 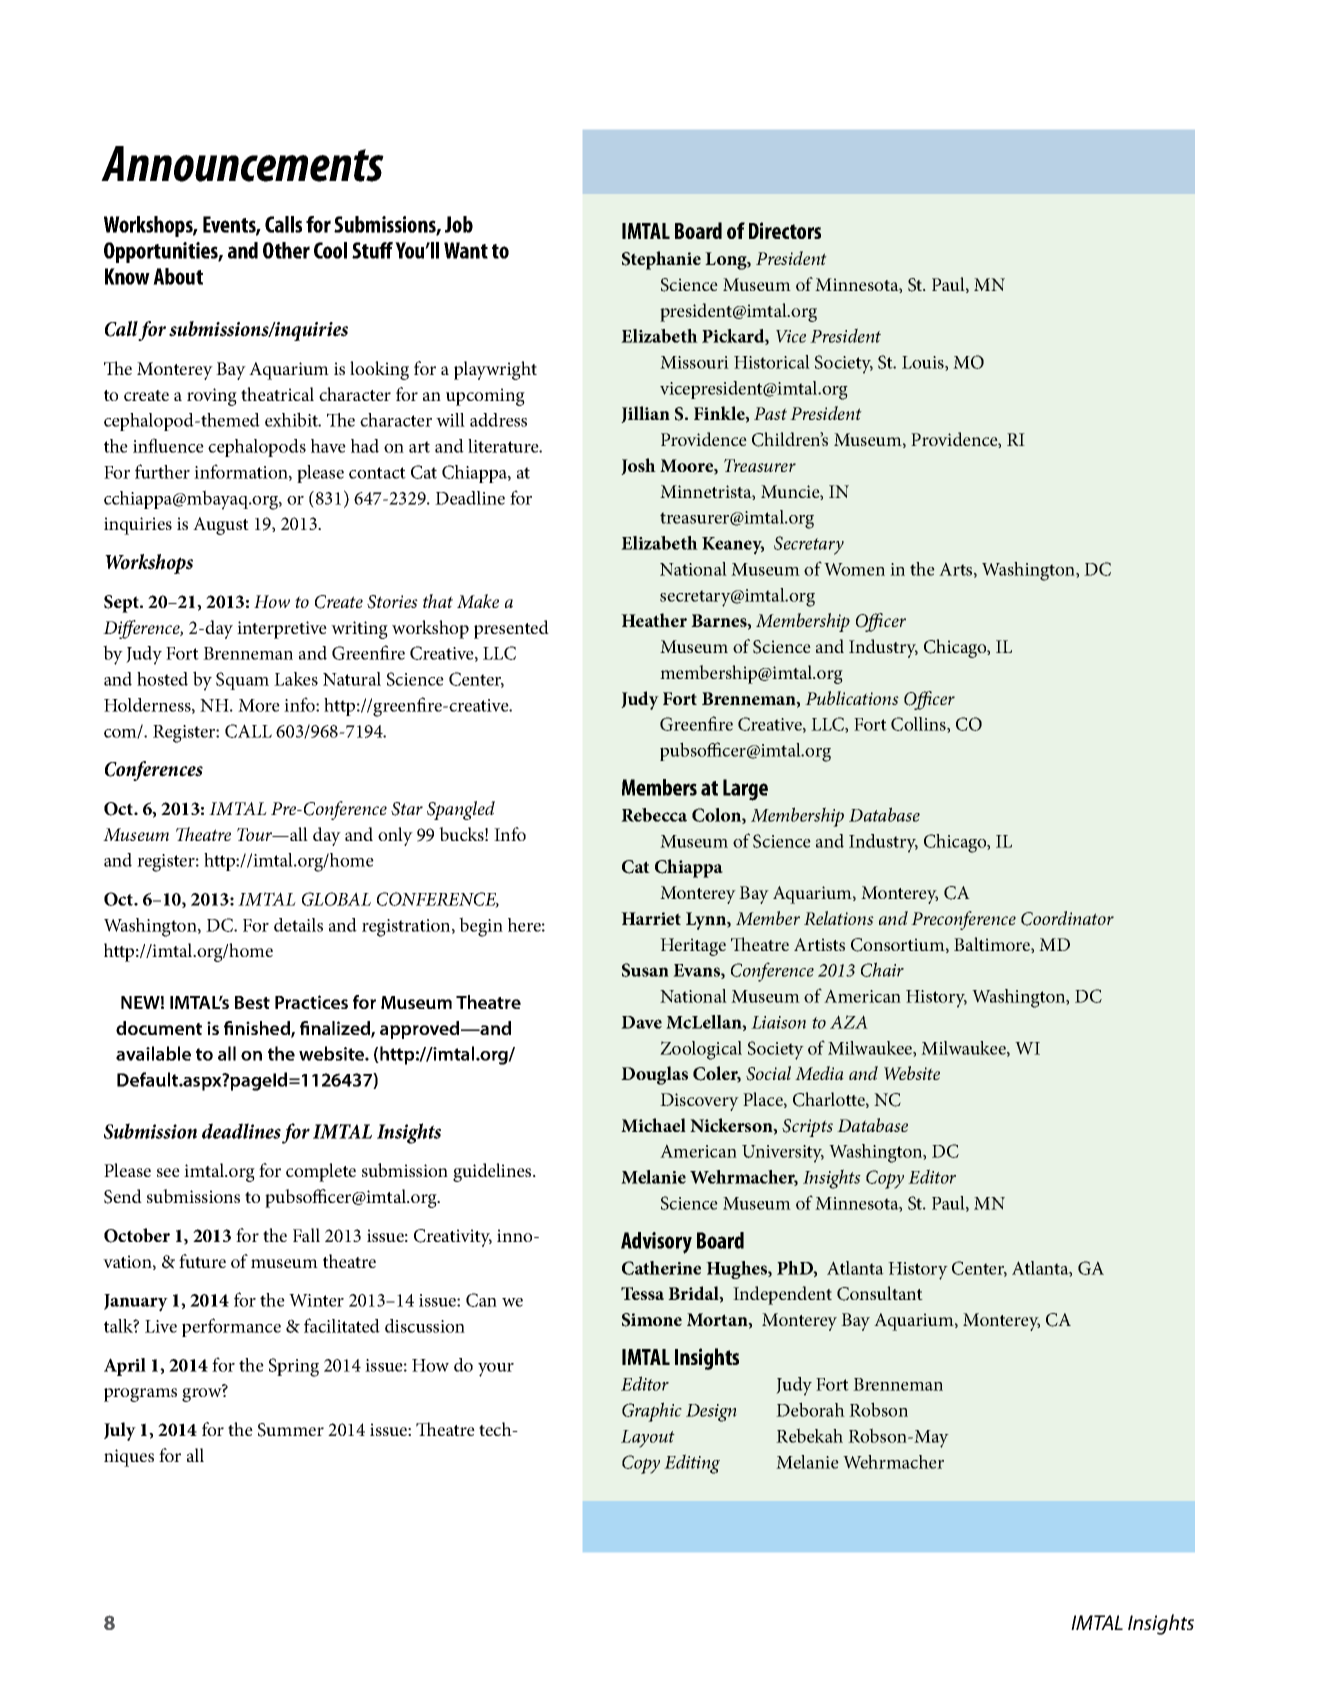 I want to click on Rebecca, so click(x=654, y=815).
